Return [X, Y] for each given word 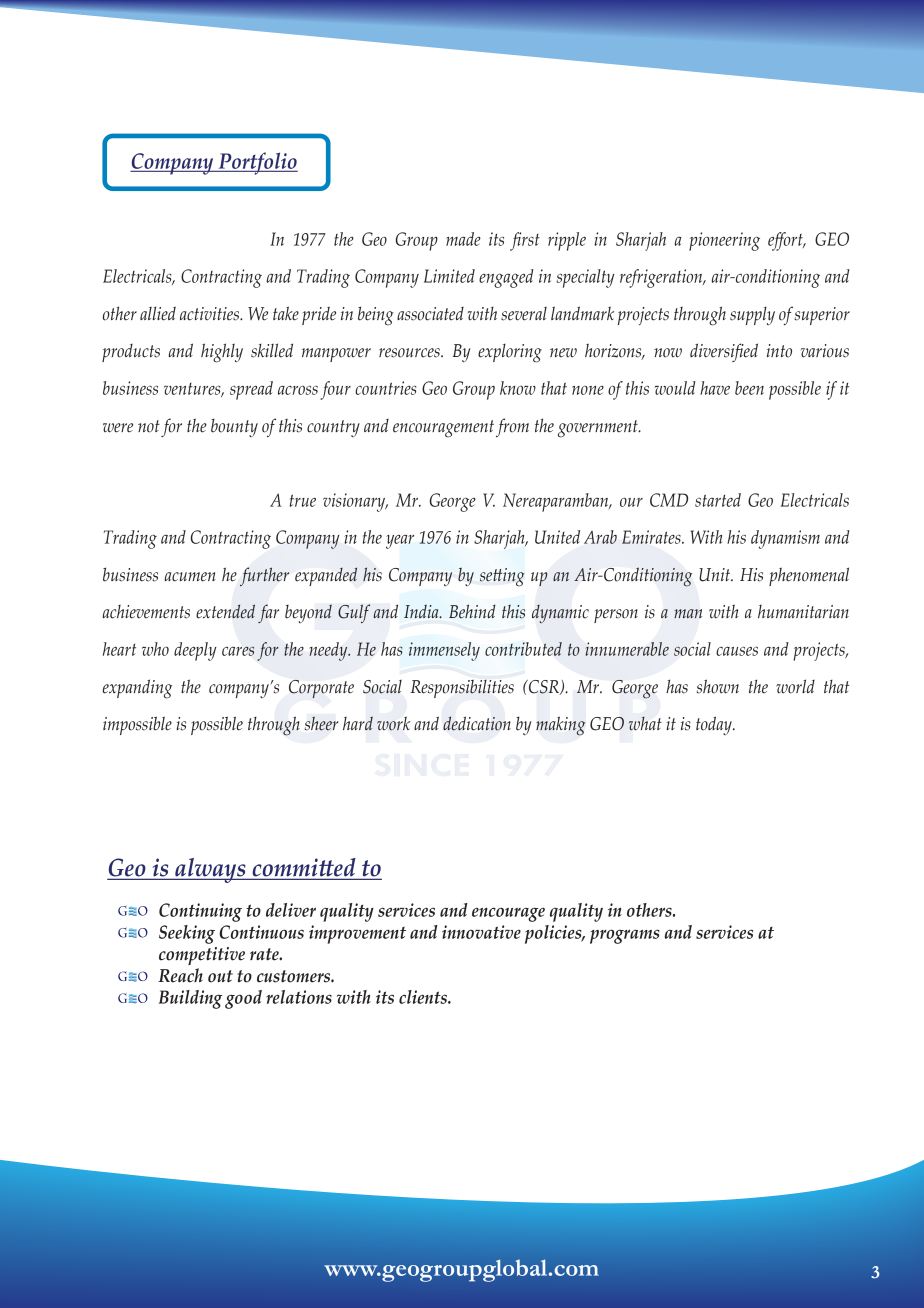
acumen [190, 577]
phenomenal [809, 576]
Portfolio [257, 163]
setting [502, 577]
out [220, 976]
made [463, 239]
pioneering [724, 241]
